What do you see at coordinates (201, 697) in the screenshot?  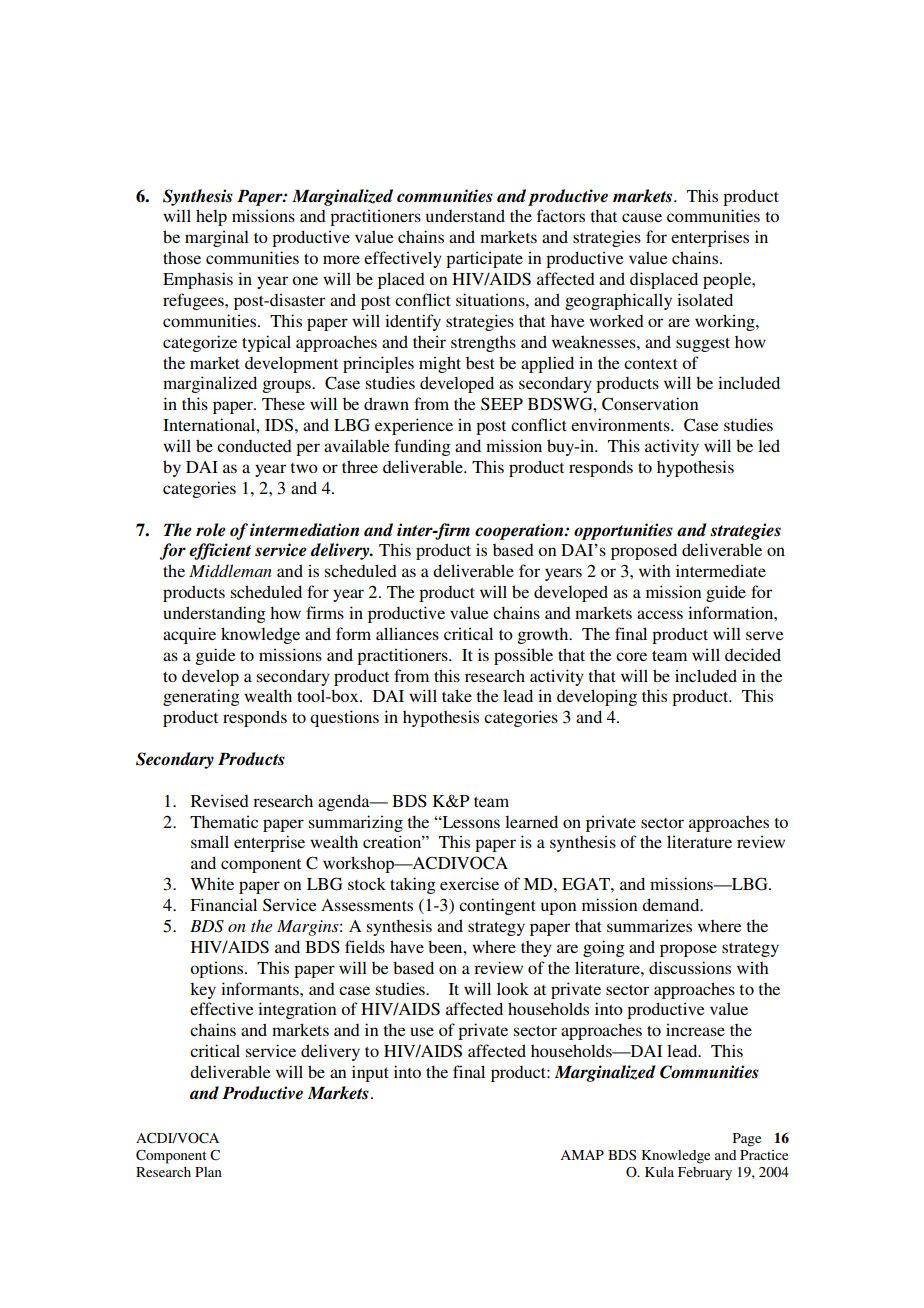 I see `generating` at bounding box center [201, 697].
